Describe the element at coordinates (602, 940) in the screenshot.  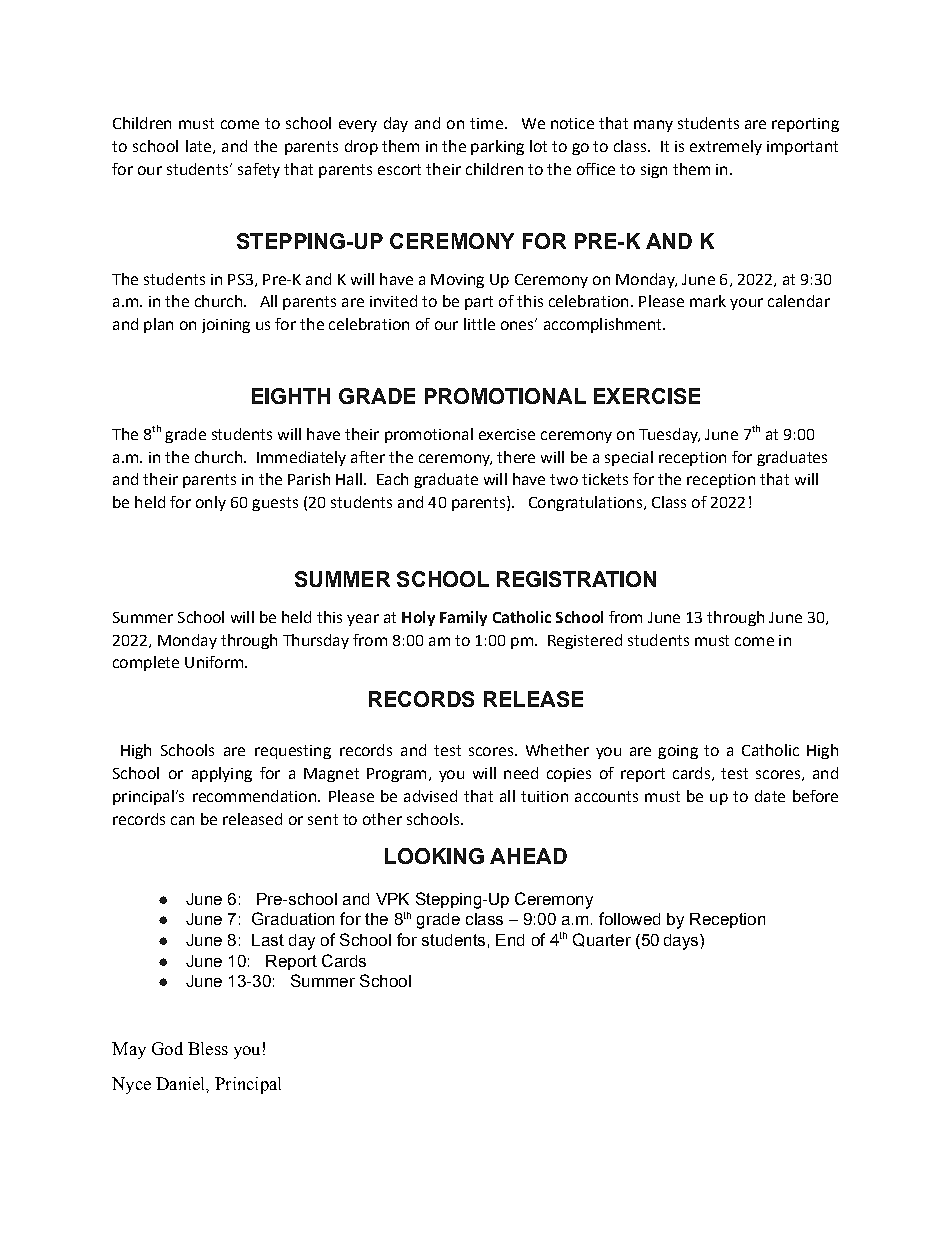
I see `Quarter` at that location.
